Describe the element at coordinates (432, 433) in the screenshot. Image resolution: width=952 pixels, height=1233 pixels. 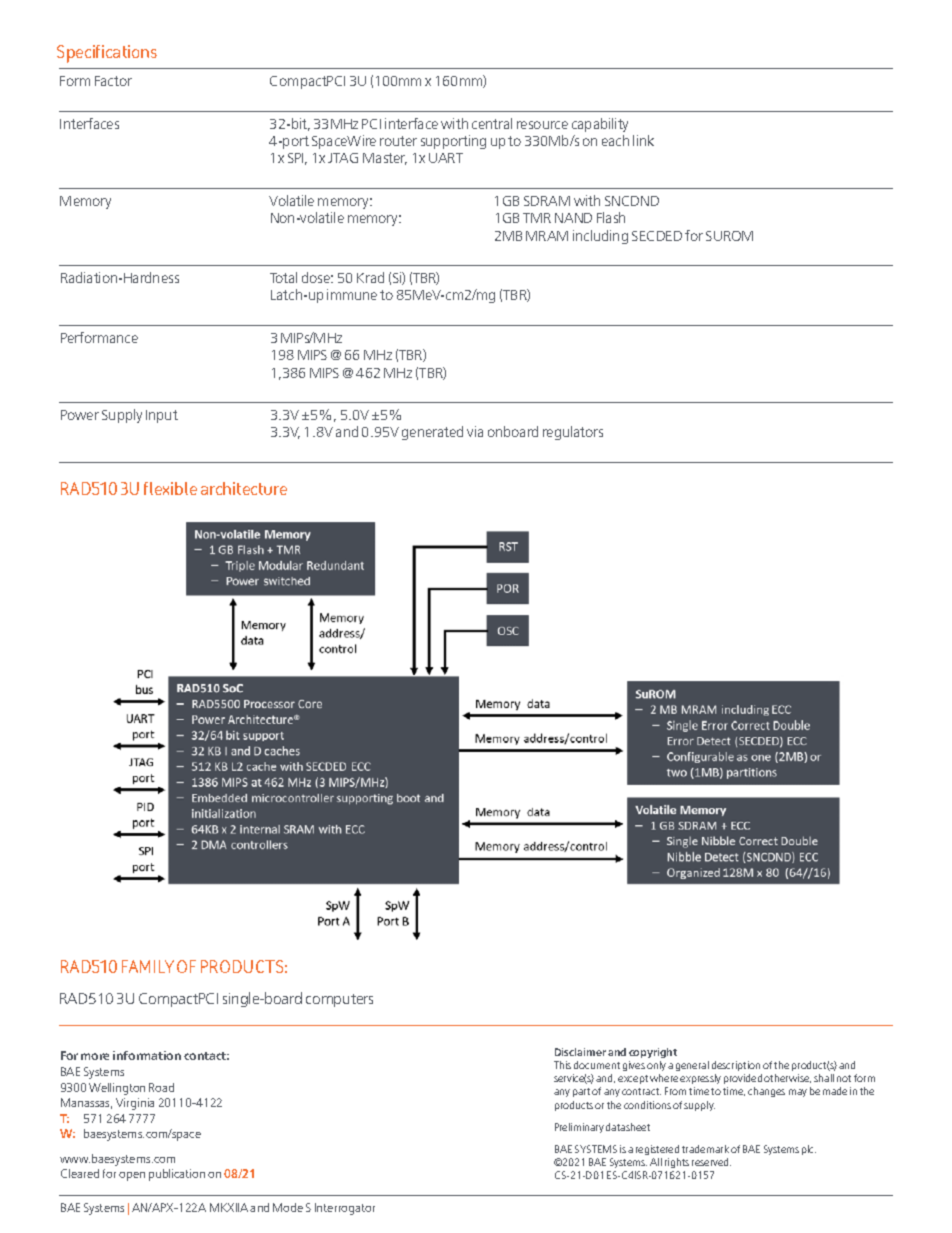
I see `generated` at that location.
